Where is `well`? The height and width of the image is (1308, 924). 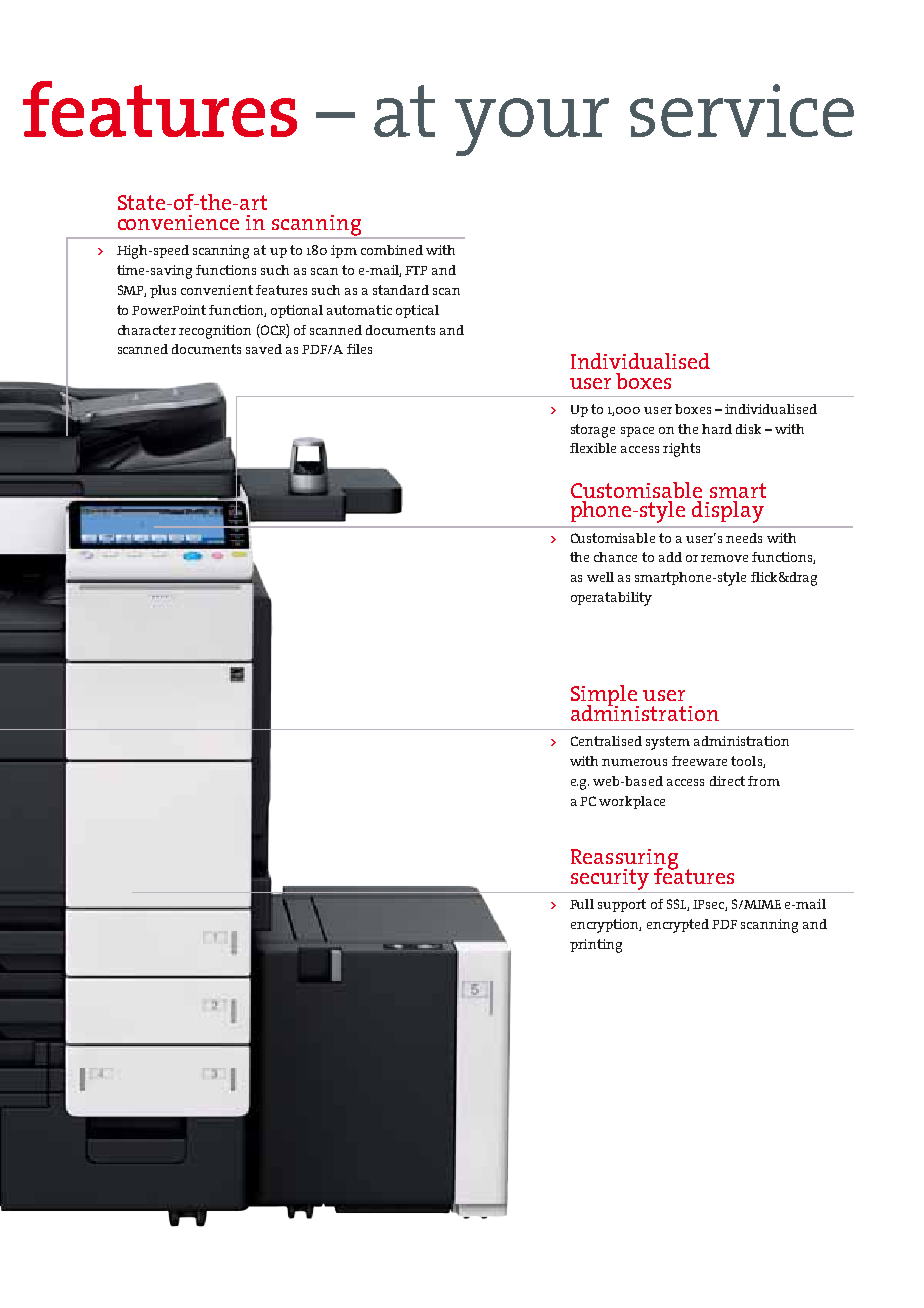
well is located at coordinates (600, 577).
